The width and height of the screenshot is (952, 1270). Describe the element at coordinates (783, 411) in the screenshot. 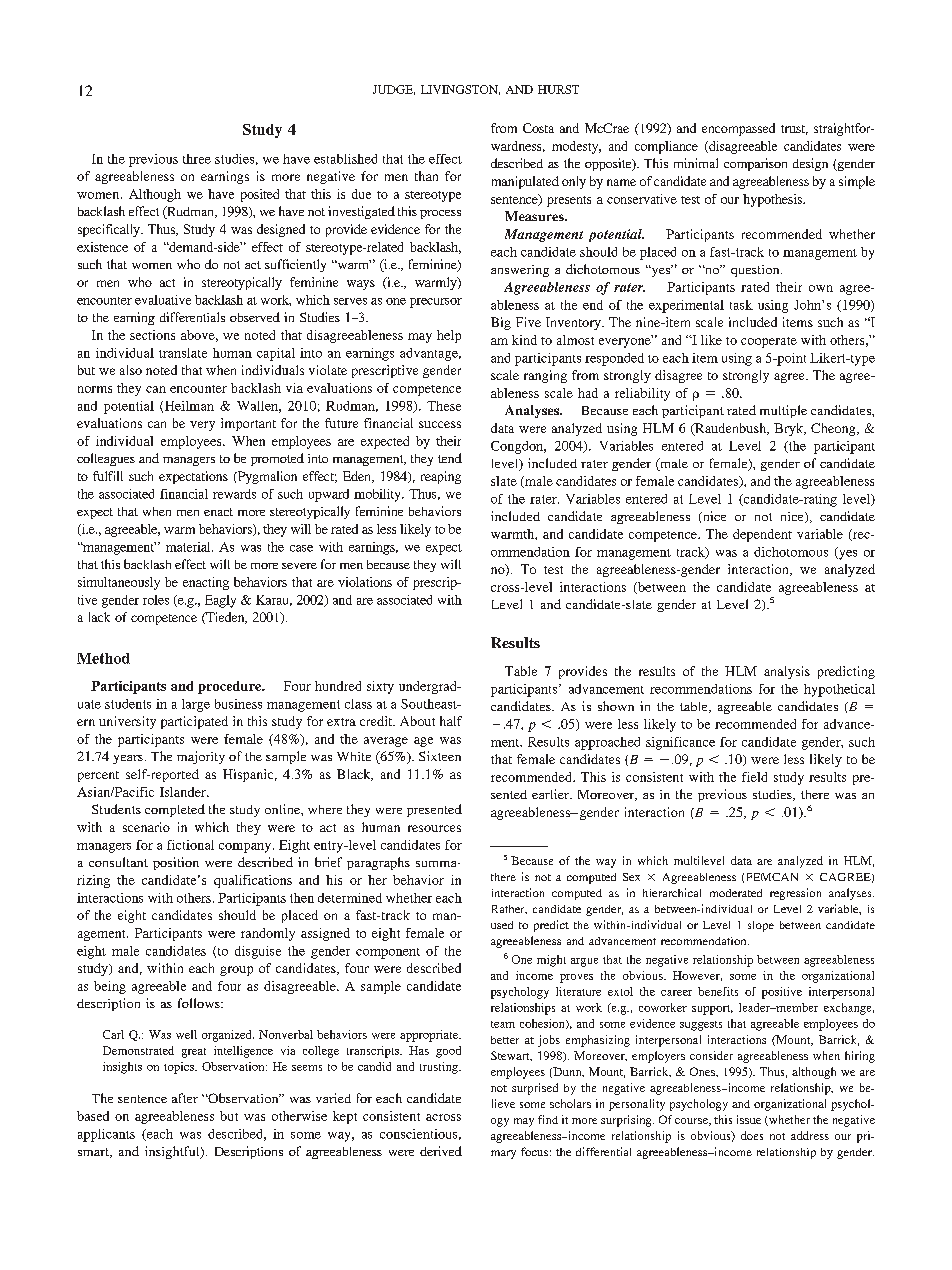

I see `multiple` at that location.
